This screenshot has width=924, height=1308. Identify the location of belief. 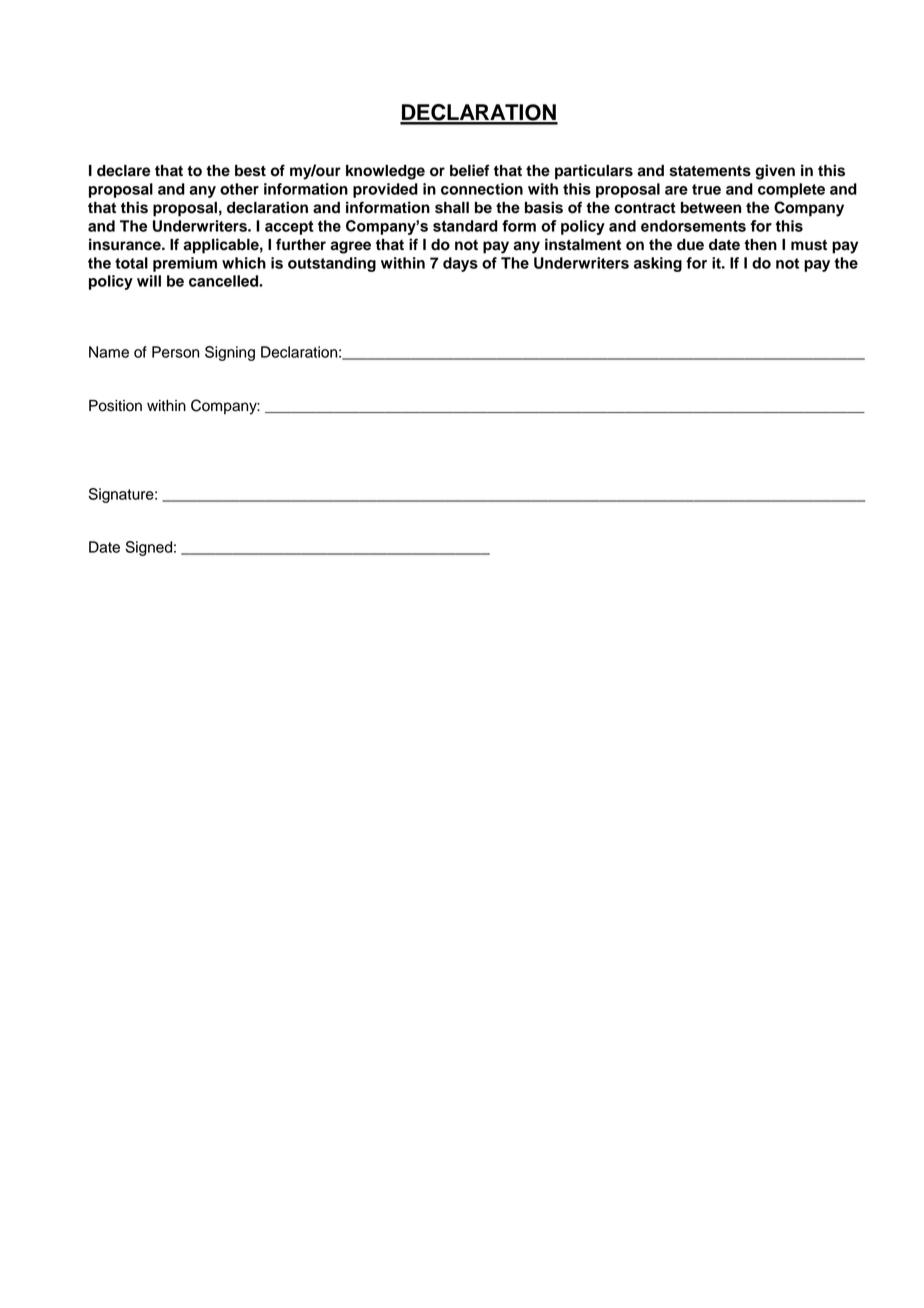
(470, 170).
